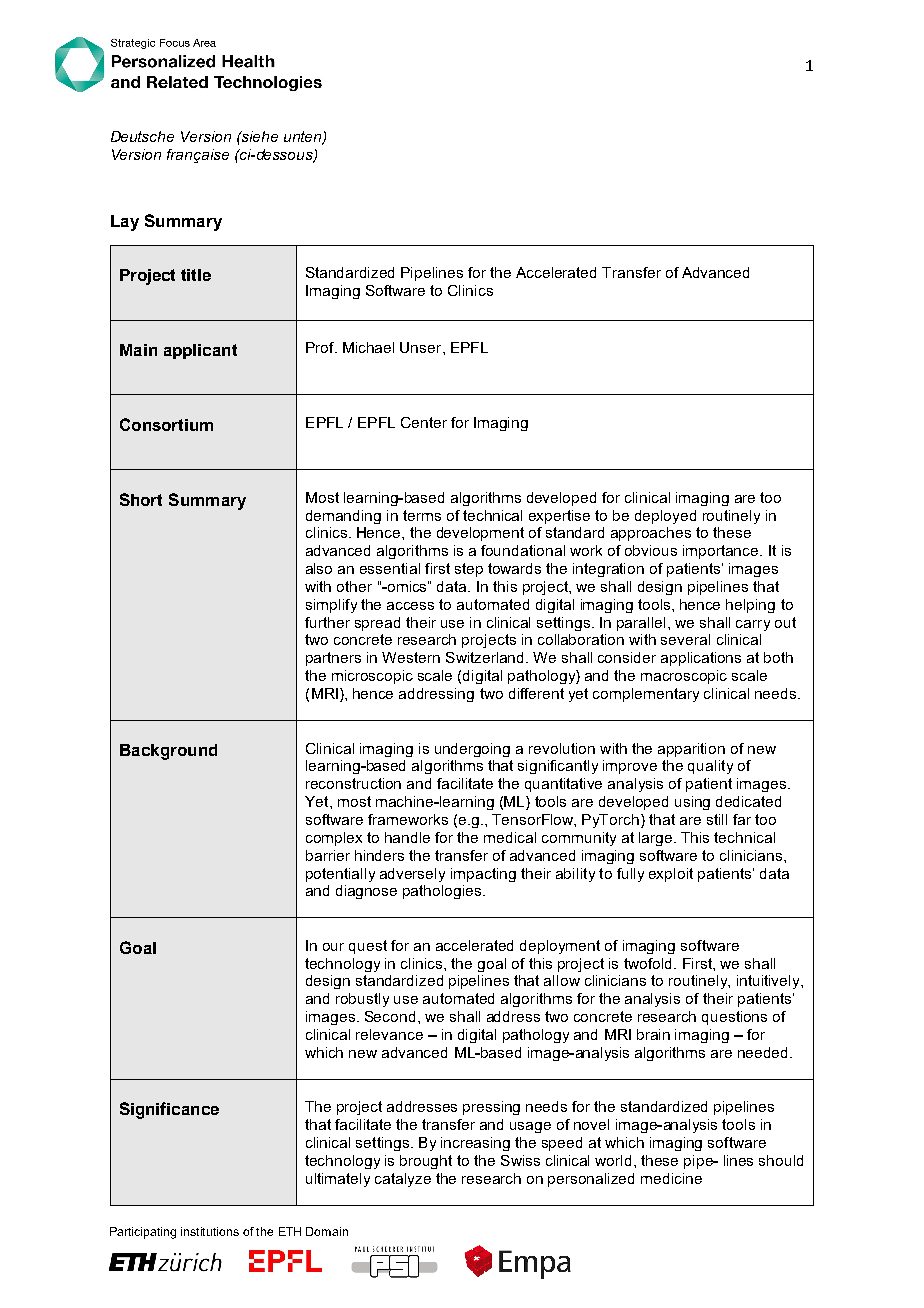 The height and width of the screenshot is (1308, 924). I want to click on deployed, so click(665, 517).
